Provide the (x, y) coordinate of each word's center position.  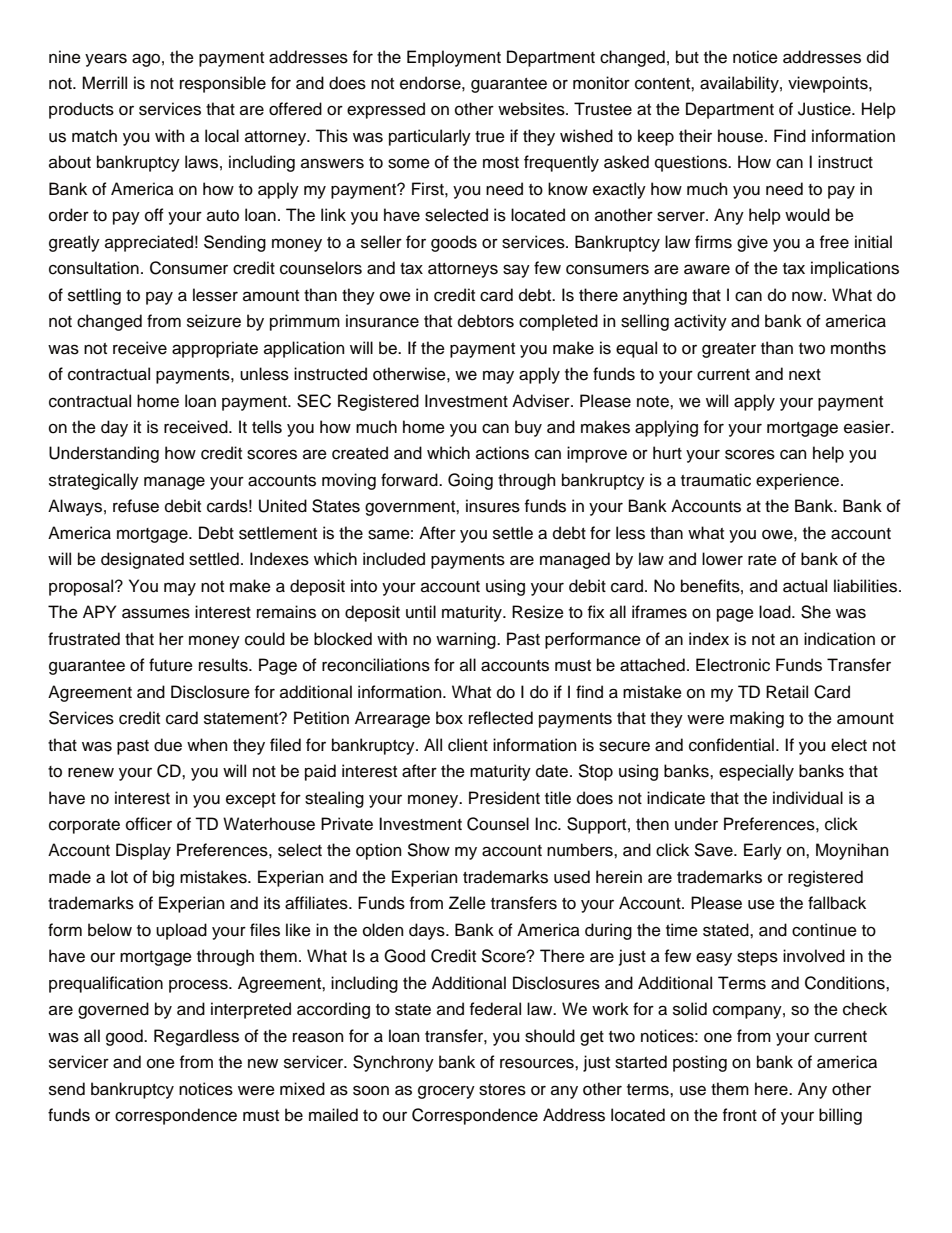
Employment (454, 58)
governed (113, 1010)
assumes (156, 613)
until (421, 612)
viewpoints (829, 84)
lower (722, 559)
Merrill (104, 83)
